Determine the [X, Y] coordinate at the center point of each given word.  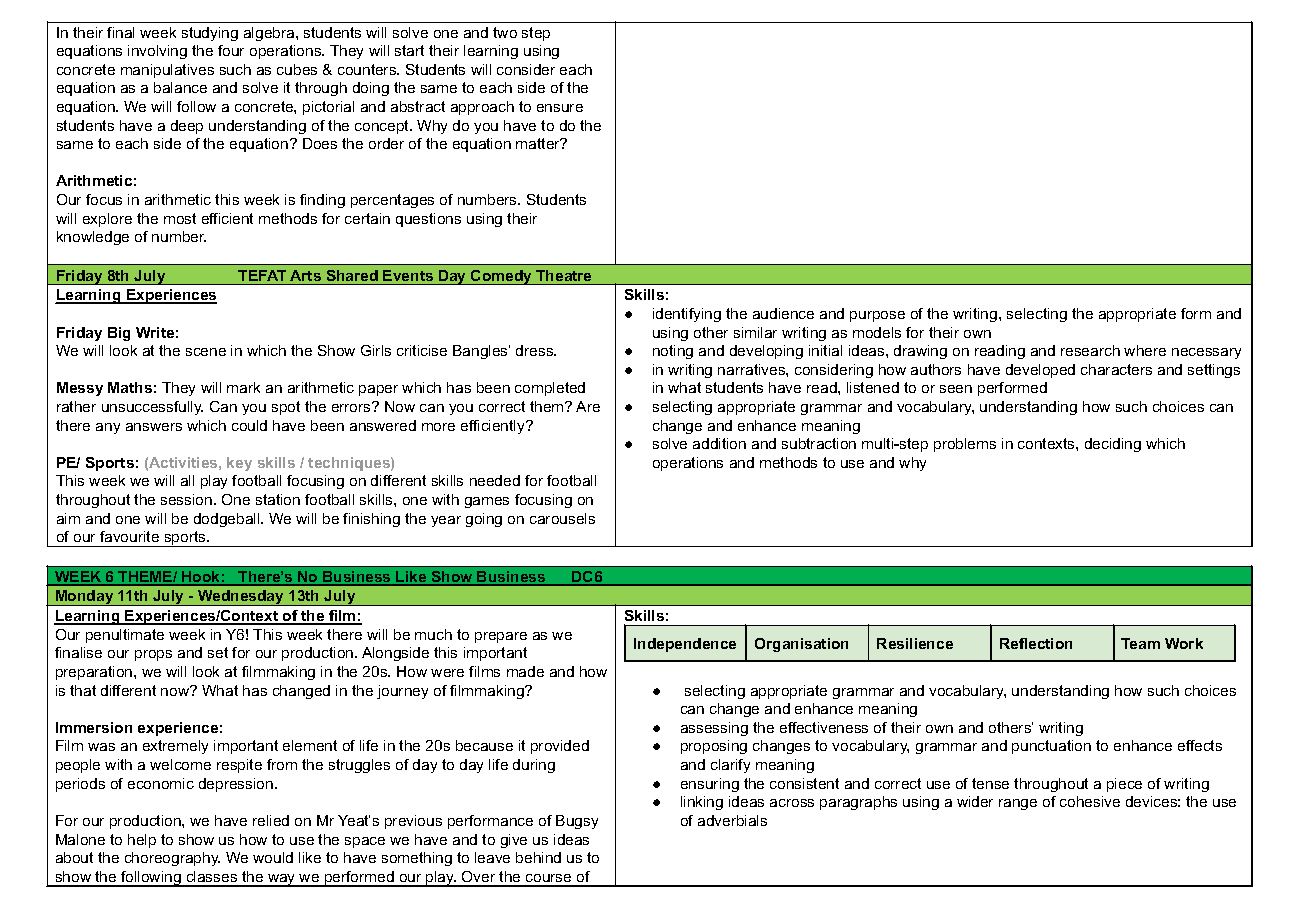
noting [673, 352]
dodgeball [228, 520]
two [505, 32]
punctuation [1051, 747]
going [484, 520]
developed [1040, 371]
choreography [172, 859]
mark [243, 387]
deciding [1113, 445]
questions [428, 220]
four [231, 50]
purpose [877, 316]
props [153, 655]
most [180, 218]
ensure [560, 108]
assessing [714, 729]
